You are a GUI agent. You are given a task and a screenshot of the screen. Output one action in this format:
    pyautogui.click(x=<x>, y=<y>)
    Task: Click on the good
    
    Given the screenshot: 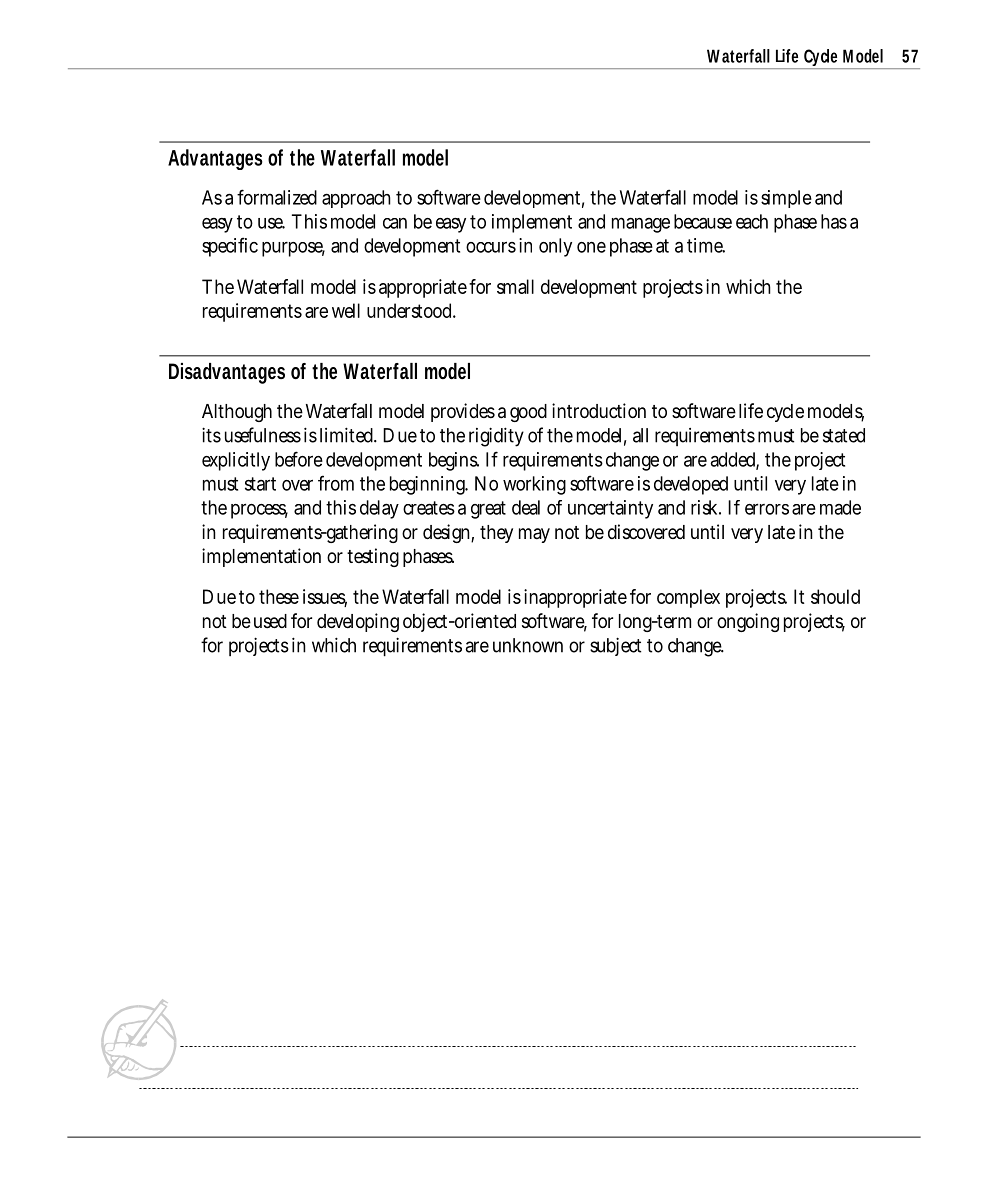 What is the action you would take?
    pyautogui.click(x=528, y=413)
